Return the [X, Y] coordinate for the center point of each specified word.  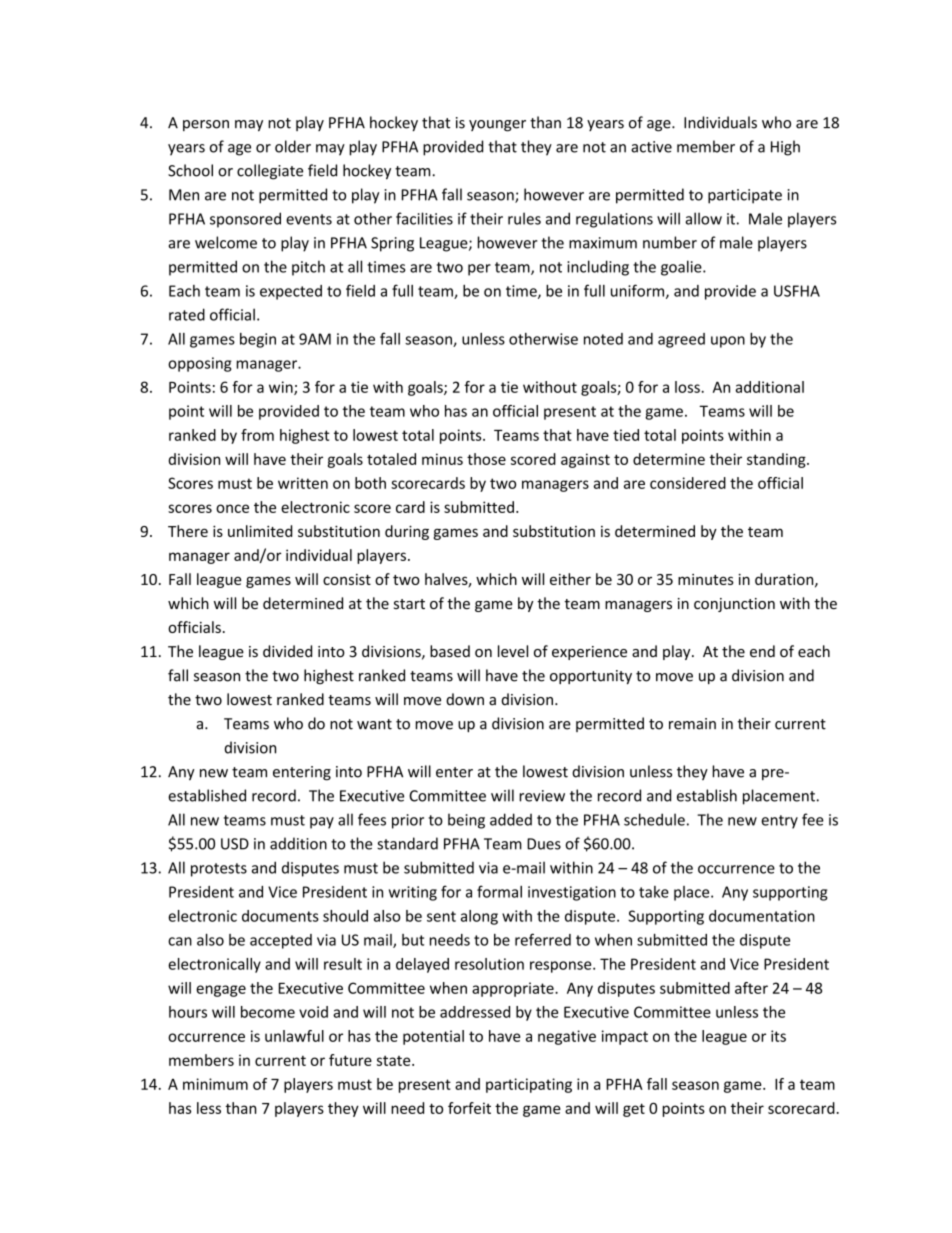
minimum [215, 1084]
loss [687, 387]
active [651, 147]
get [634, 1110]
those [486, 459]
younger [497, 126]
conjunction [734, 605]
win [282, 388]
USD [235, 844]
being [466, 821]
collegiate [270, 172]
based [450, 651]
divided [287, 651]
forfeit [469, 1108]
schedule [654, 819]
